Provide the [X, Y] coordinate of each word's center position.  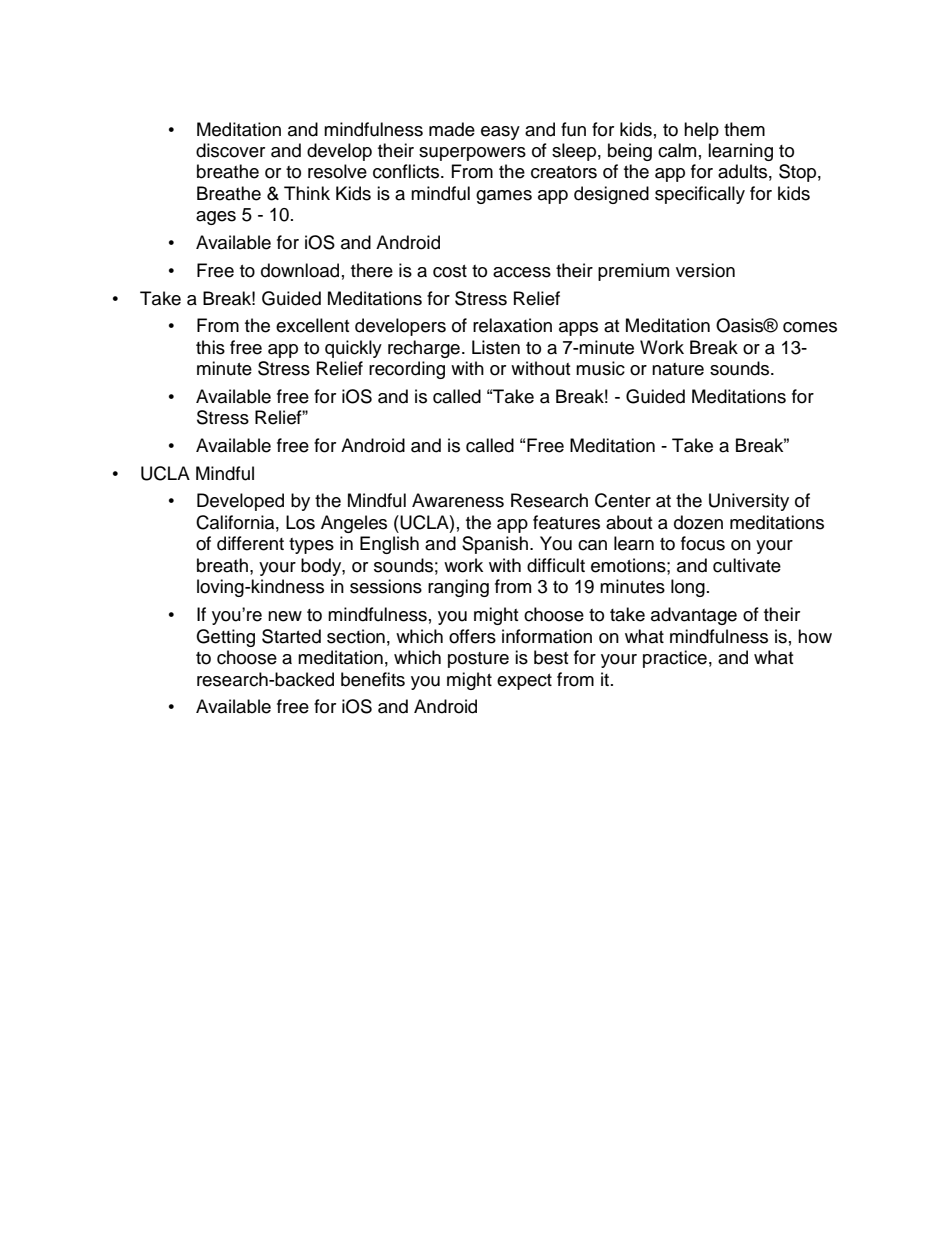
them [744, 129]
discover [230, 150]
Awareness [458, 500]
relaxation [512, 325]
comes [810, 327]
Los [300, 522]
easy [500, 133]
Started [291, 636]
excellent [312, 325]
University [749, 502]
